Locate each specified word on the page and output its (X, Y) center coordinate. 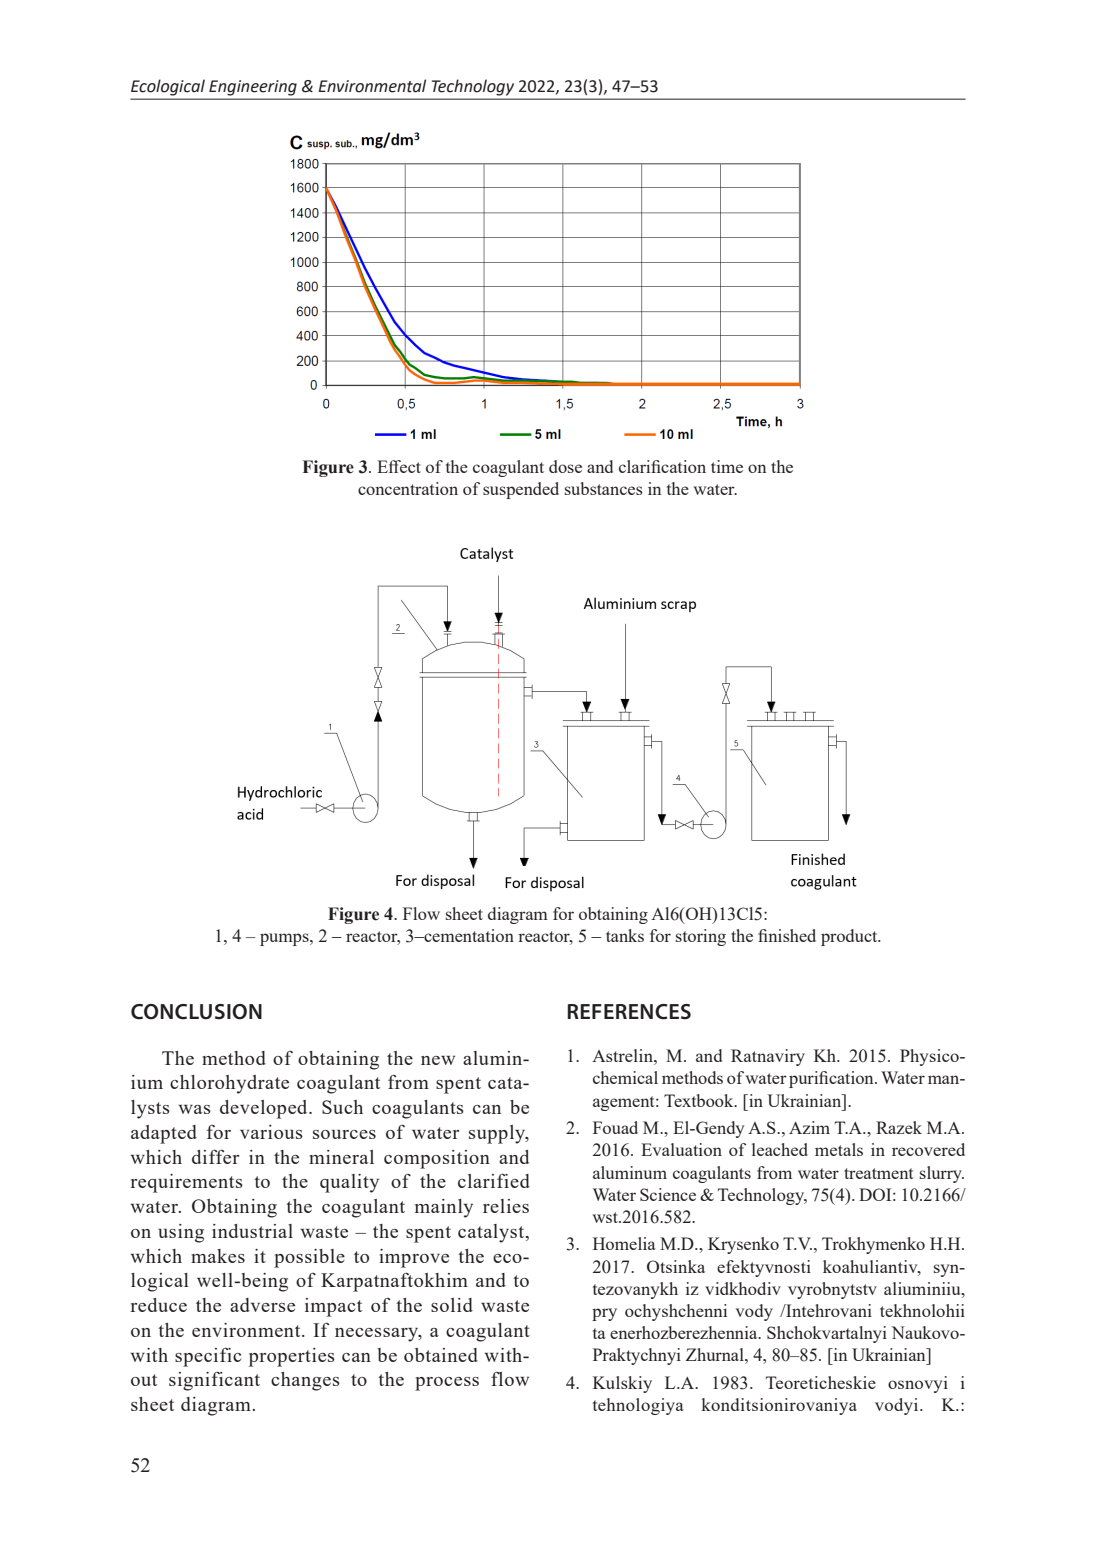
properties (292, 1357)
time (727, 466)
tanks (625, 935)
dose (565, 466)
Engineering (253, 88)
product (850, 937)
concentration (408, 488)
